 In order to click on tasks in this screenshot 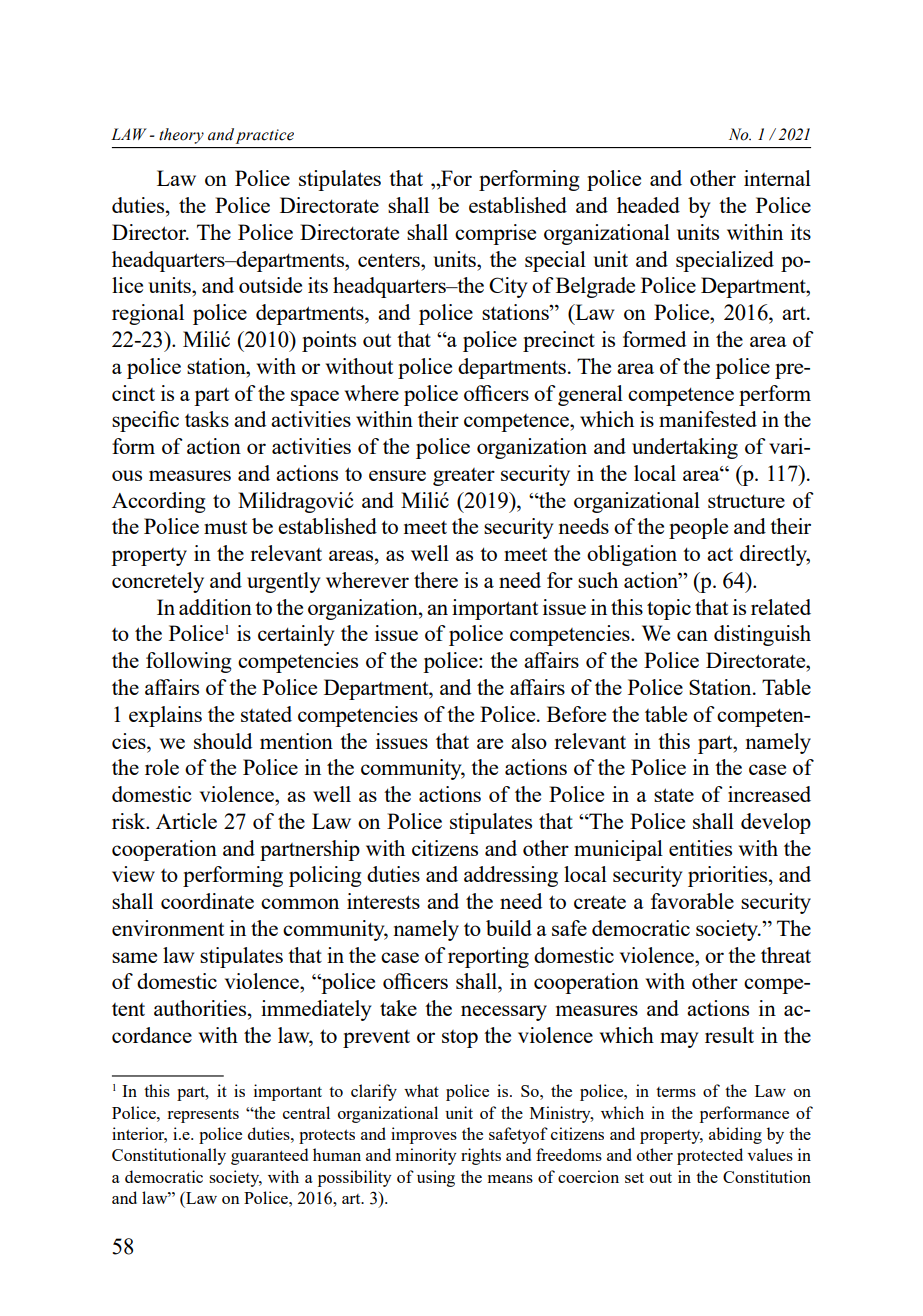, I will do `click(207, 419)`.
